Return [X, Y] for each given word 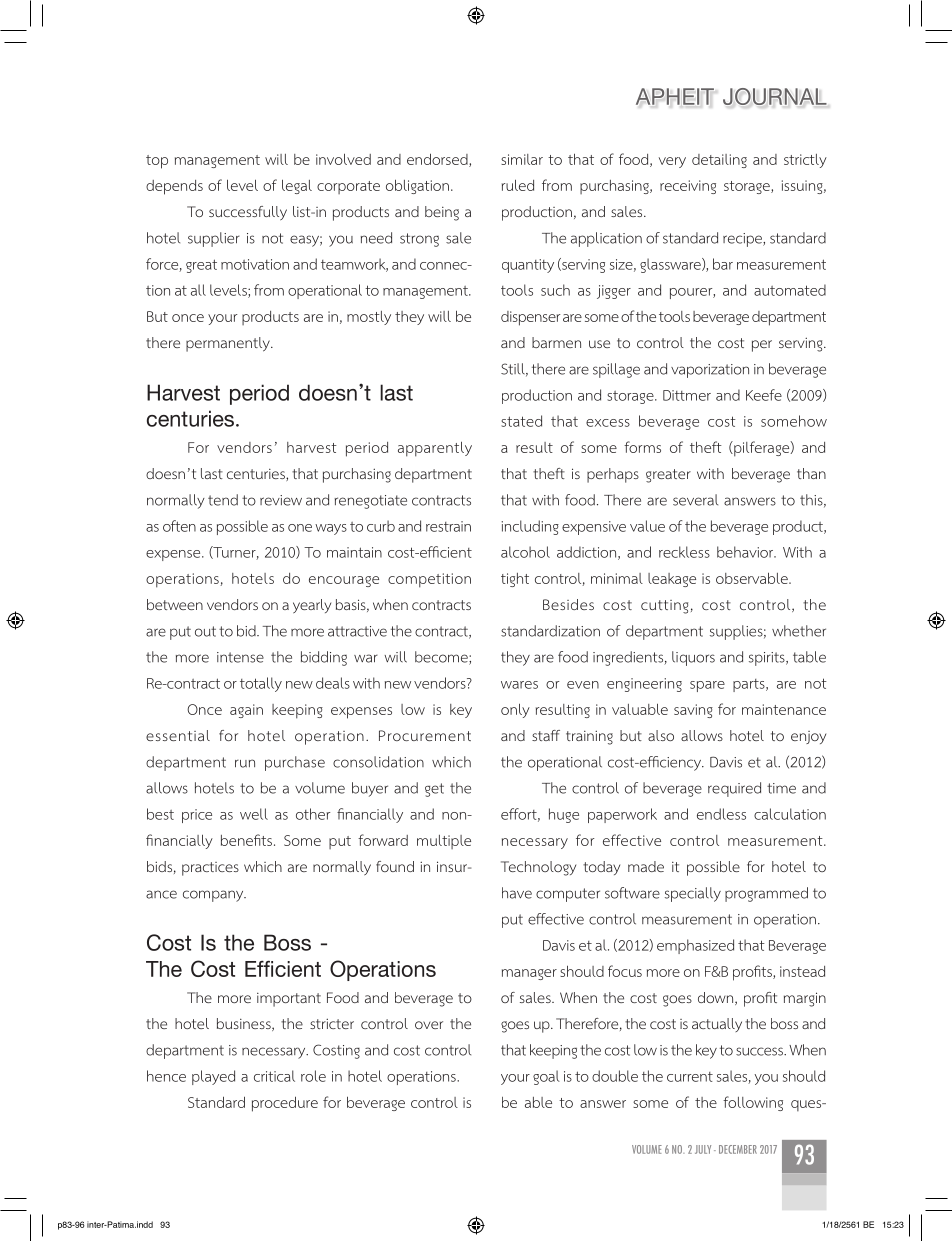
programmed [766, 894]
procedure [285, 1104]
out [205, 631]
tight [515, 580]
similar [522, 159]
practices [210, 869]
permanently [229, 344]
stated [521, 421]
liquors [693, 658]
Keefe [764, 395]
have [517, 893]
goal [546, 1077]
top [157, 162]
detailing [719, 161]
